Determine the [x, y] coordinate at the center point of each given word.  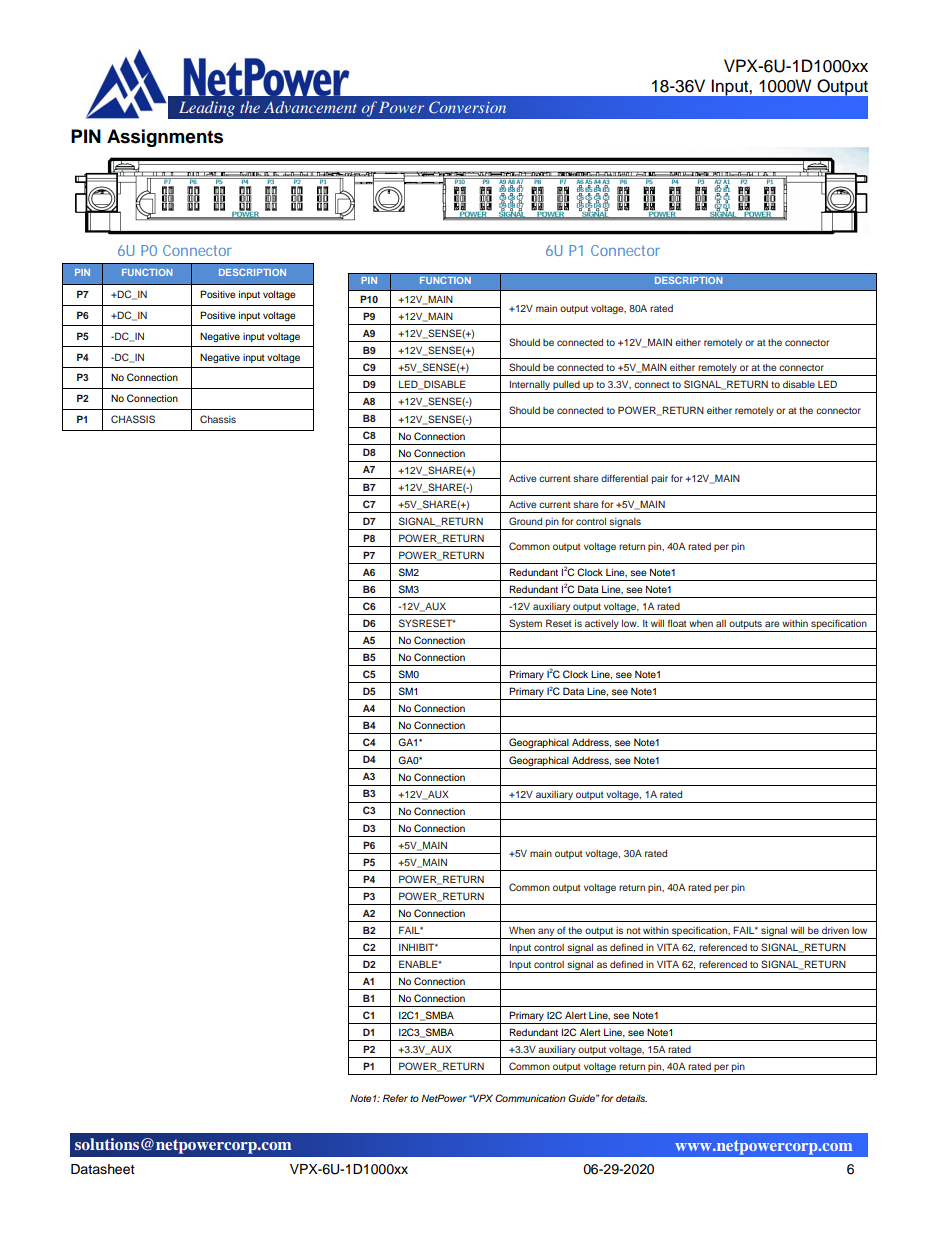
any [546, 933]
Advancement [310, 107]
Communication [530, 1098]
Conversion [467, 107]
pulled [566, 387]
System [525, 625]
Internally [529, 387]
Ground [525, 521]
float [677, 623]
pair [660, 479]
